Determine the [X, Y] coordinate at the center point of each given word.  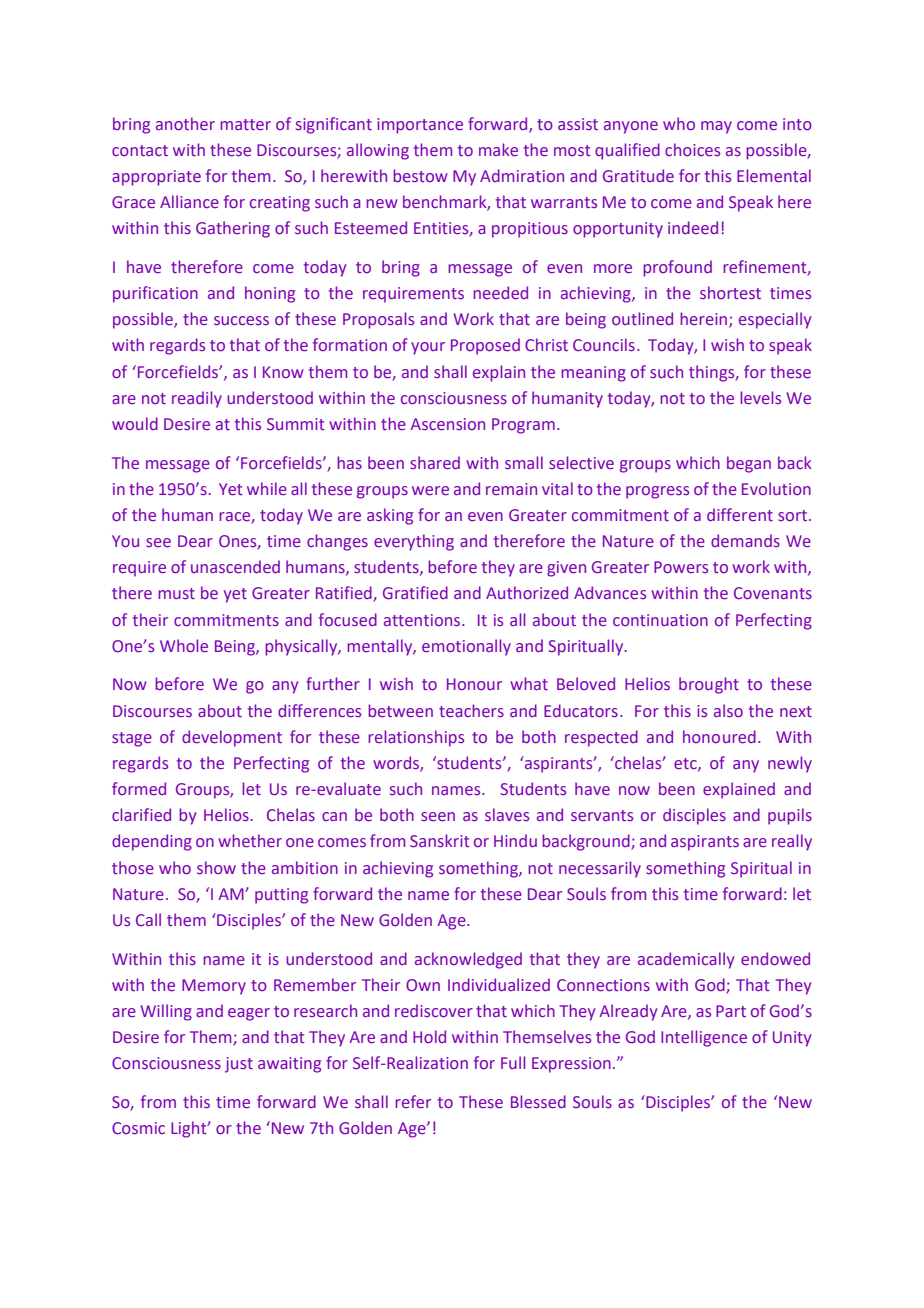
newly [790, 764]
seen [438, 816]
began [749, 464]
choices [692, 149]
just [239, 1065]
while [267, 488]
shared [435, 462]
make [498, 149]
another [185, 123]
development [232, 738]
